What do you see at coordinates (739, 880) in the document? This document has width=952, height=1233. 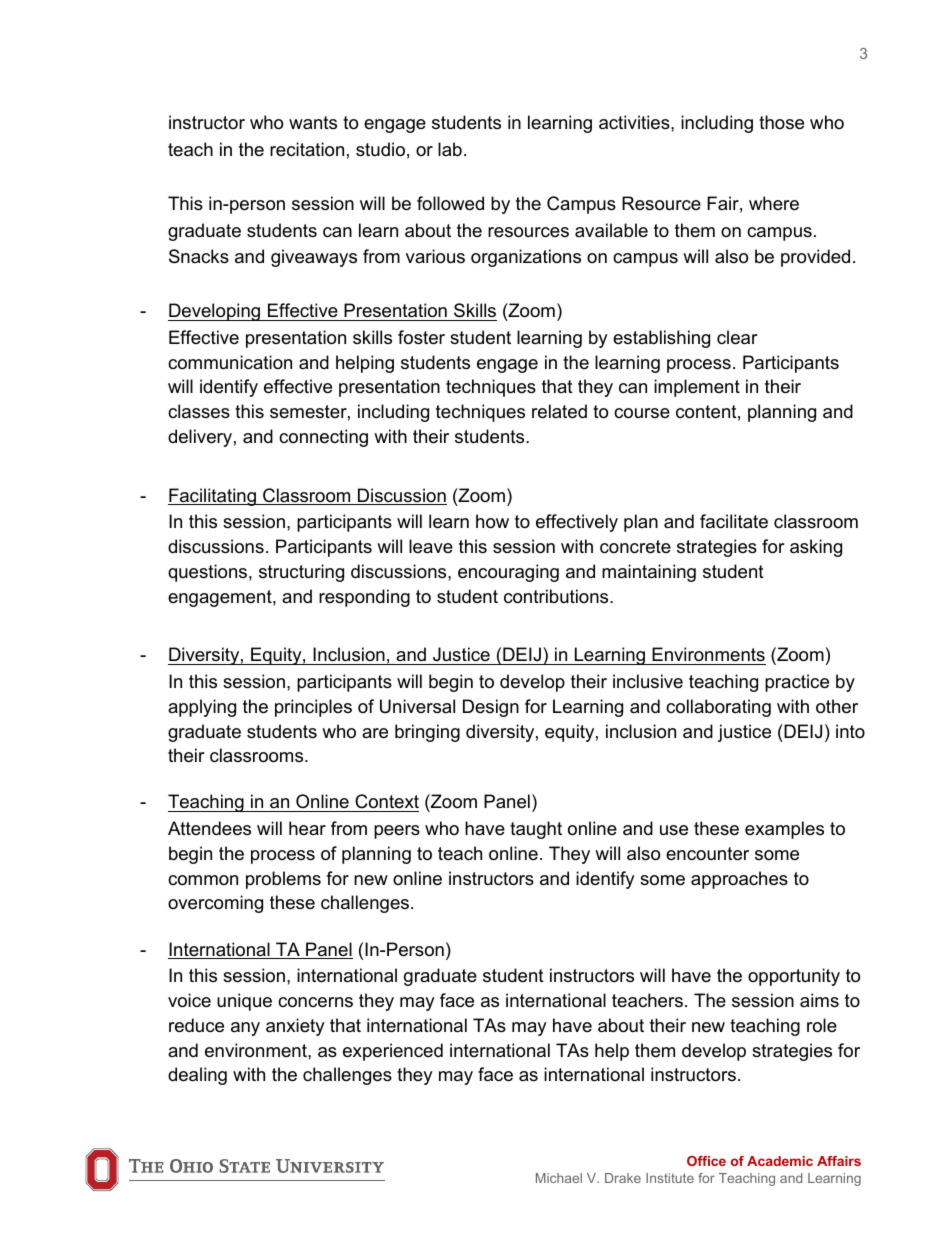 I see `approaches` at bounding box center [739, 880].
